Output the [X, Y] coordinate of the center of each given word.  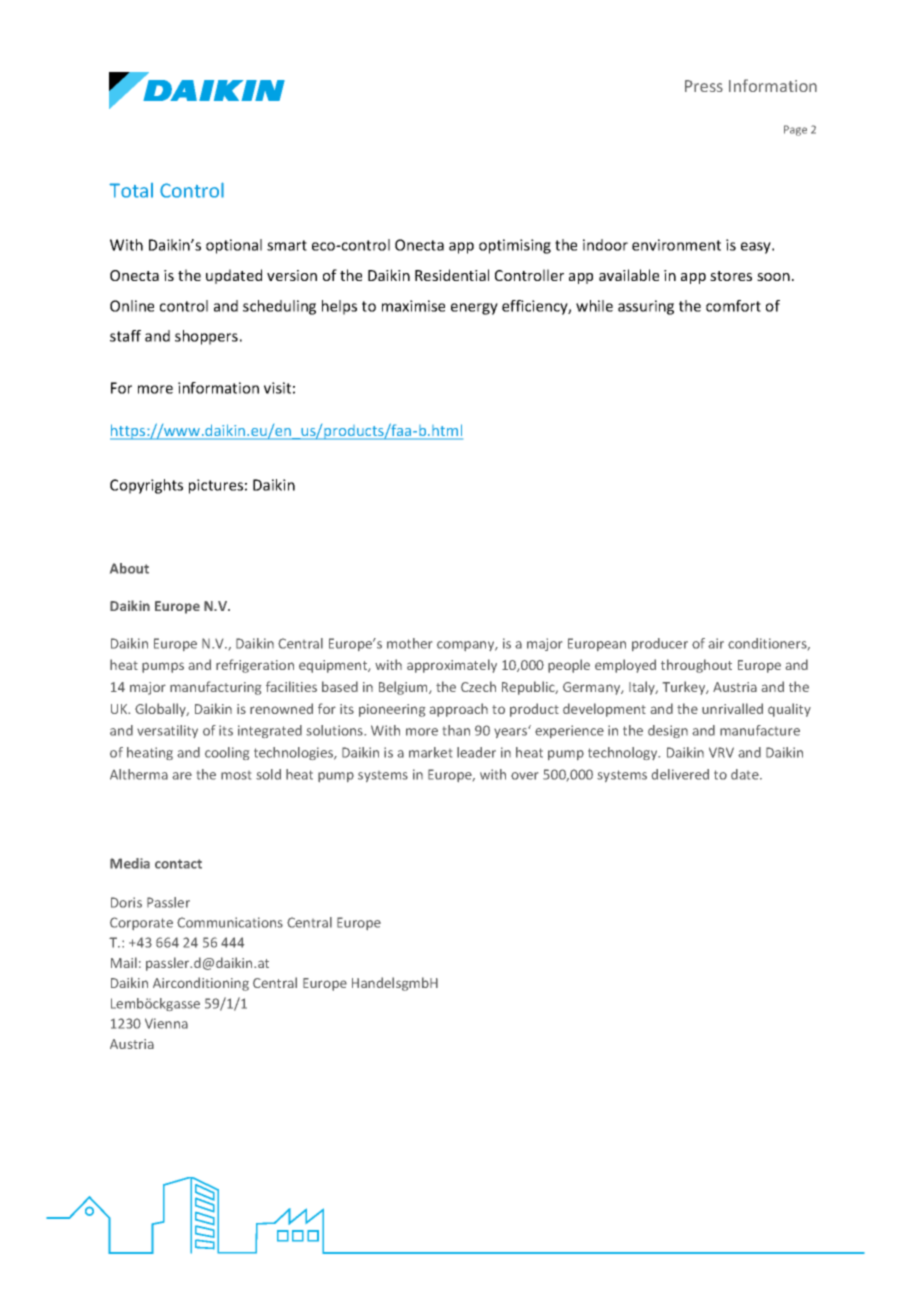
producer [660, 644]
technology [624, 753]
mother [409, 643]
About [129, 568]
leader [476, 752]
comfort [733, 306]
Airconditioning [201, 984]
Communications [230, 922]
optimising [515, 246]
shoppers [206, 337]
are [182, 776]
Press [704, 86]
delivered [680, 774]
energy [474, 309]
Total [131, 190]
